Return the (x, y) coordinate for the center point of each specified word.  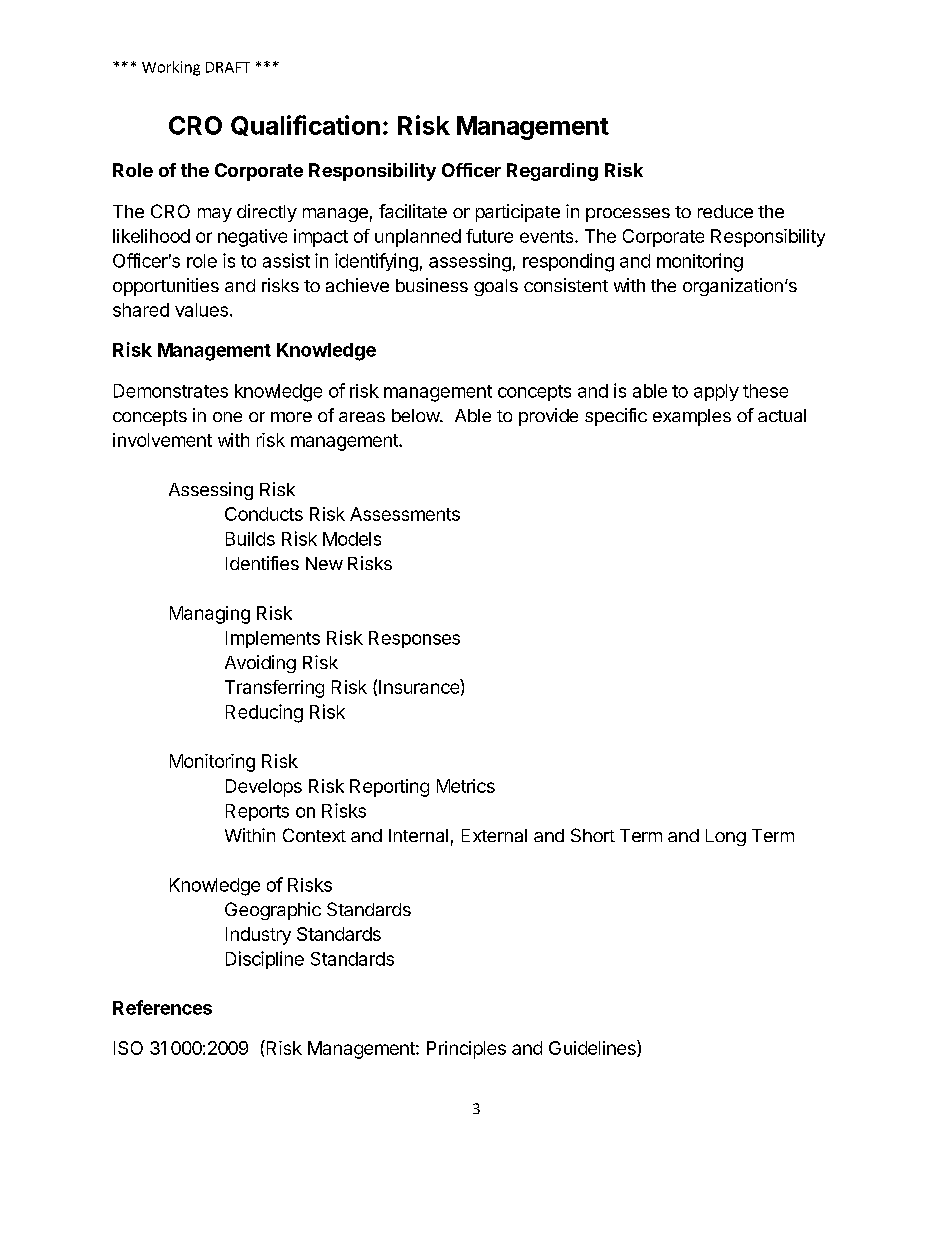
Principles (466, 1050)
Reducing (264, 713)
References (162, 1007)
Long (726, 837)
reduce (725, 211)
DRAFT (228, 67)
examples (692, 417)
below (416, 415)
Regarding (552, 172)
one (227, 417)
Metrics (466, 786)
